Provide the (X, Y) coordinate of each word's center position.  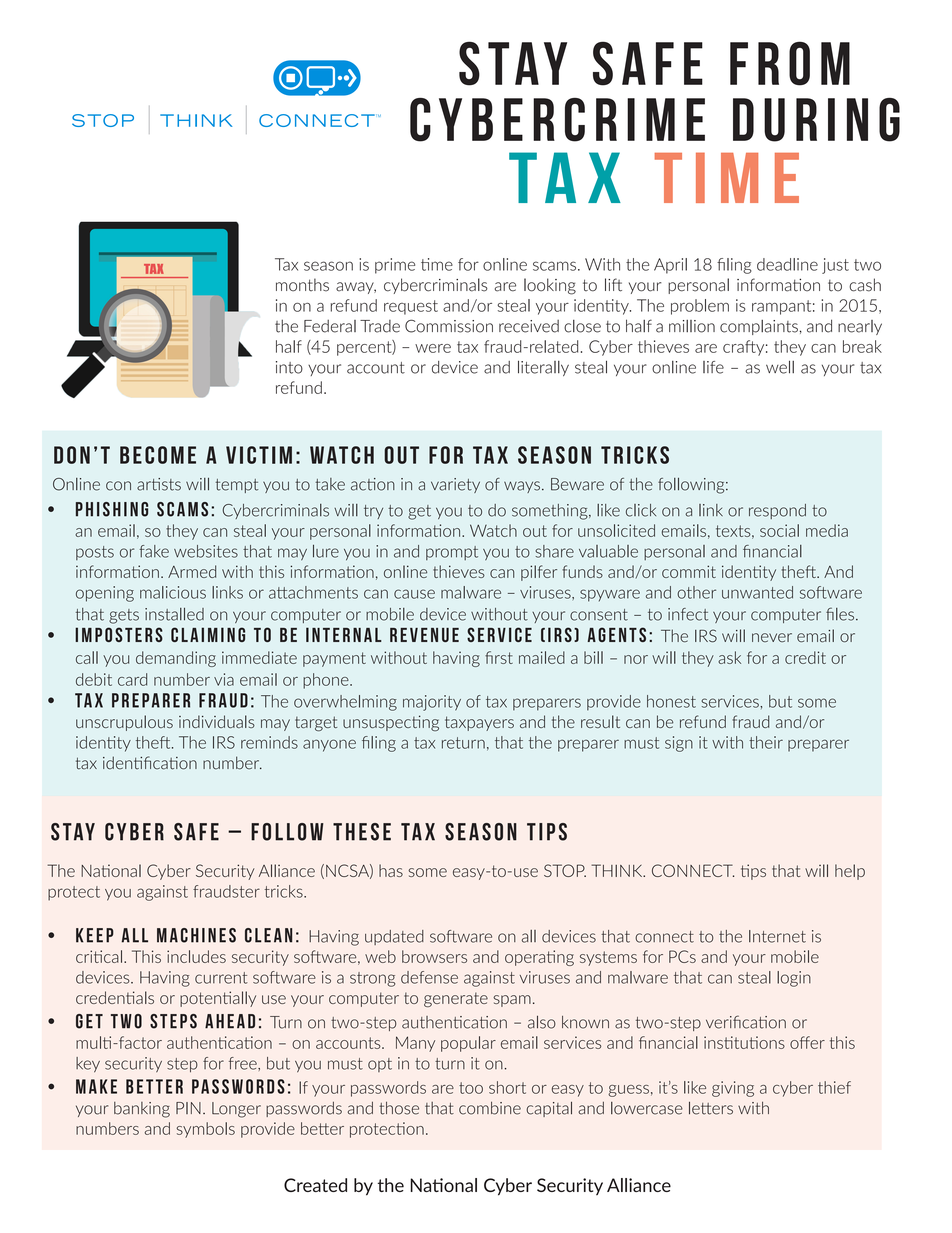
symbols (205, 1130)
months (302, 285)
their (766, 742)
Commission (449, 326)
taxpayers (479, 723)
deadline (787, 264)
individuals (217, 721)
